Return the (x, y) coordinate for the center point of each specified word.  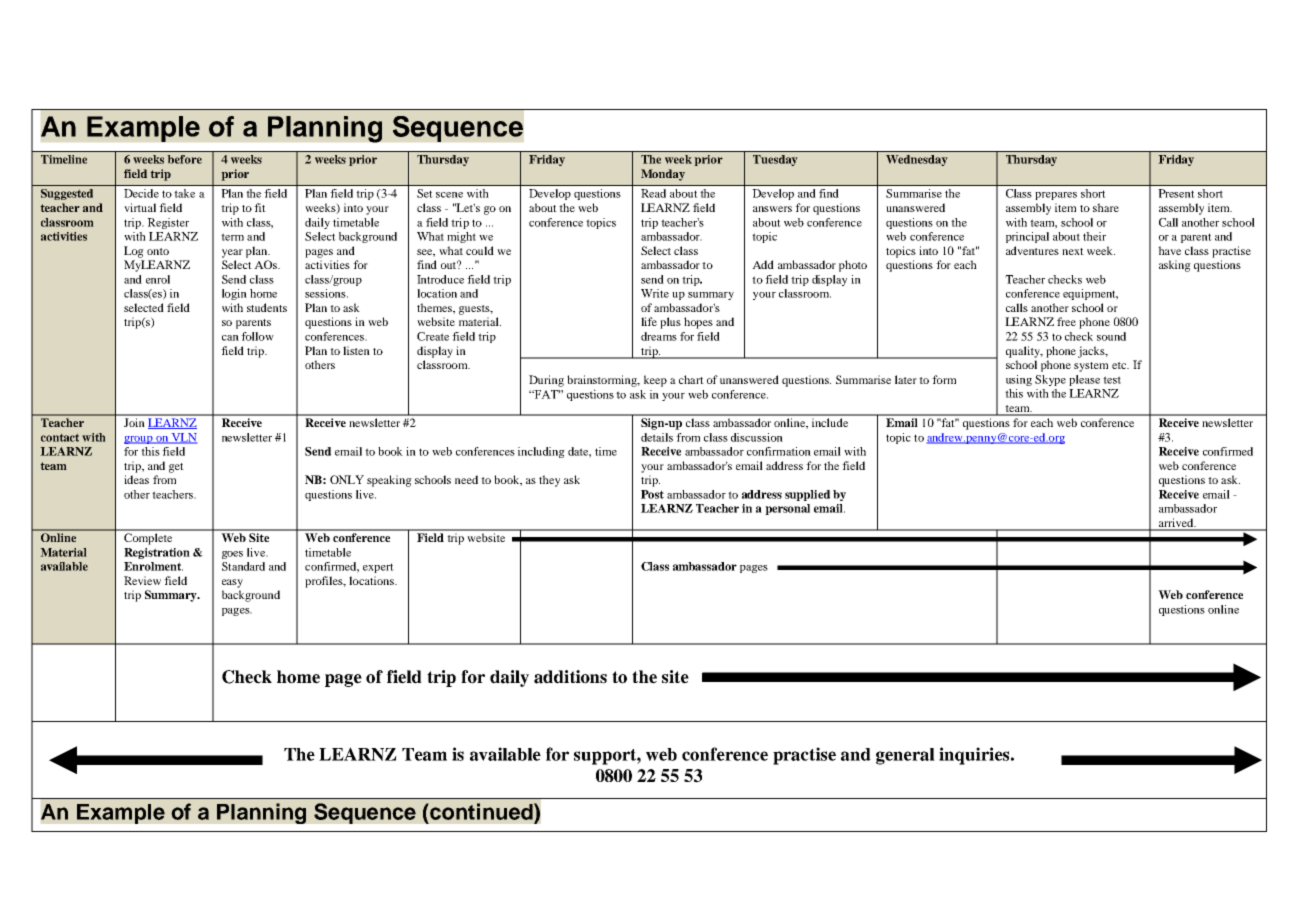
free (1066, 321)
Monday (663, 175)
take (184, 193)
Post (652, 494)
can (230, 338)
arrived (1176, 524)
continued (481, 811)
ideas (136, 479)
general (905, 756)
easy (232, 583)
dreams (659, 336)
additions (570, 677)
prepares (1056, 196)
